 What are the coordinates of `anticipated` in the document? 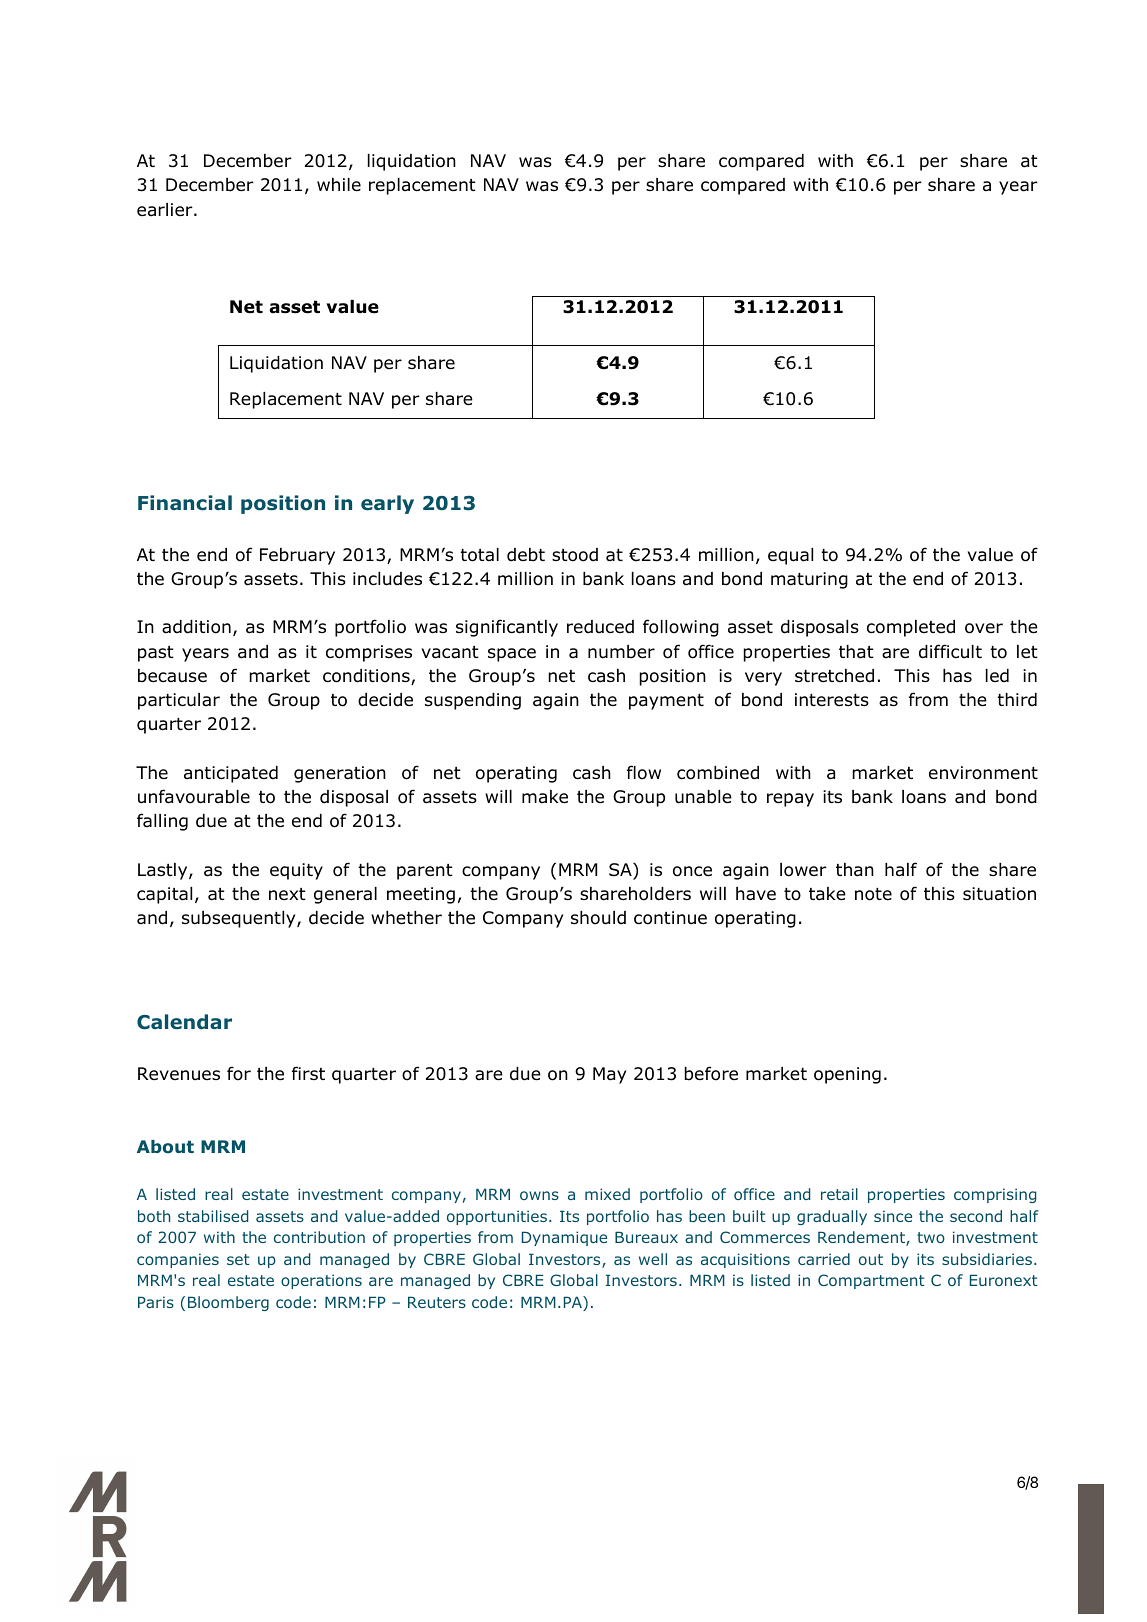 It's located at (231, 774).
